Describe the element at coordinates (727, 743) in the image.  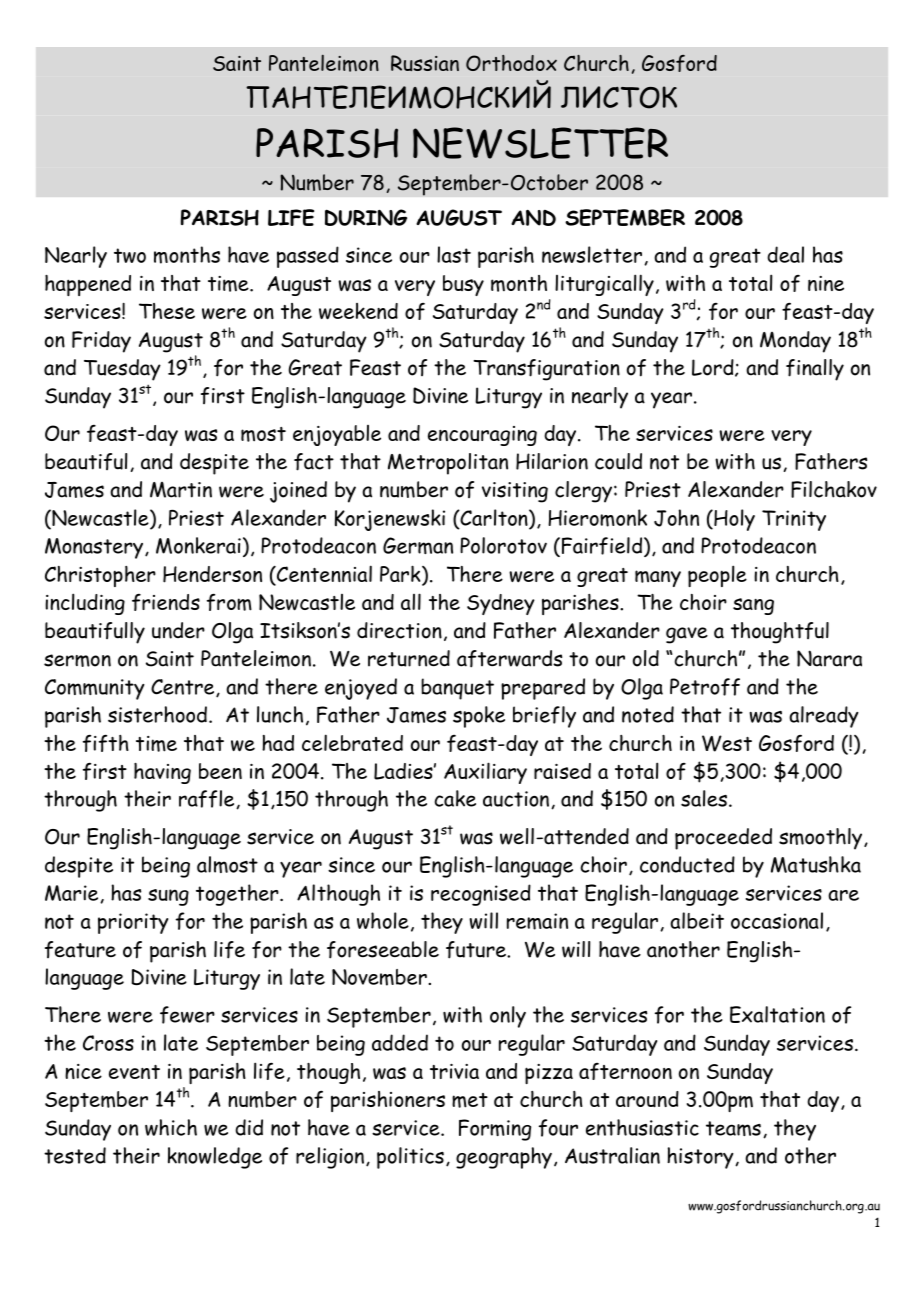
I see `West` at that location.
